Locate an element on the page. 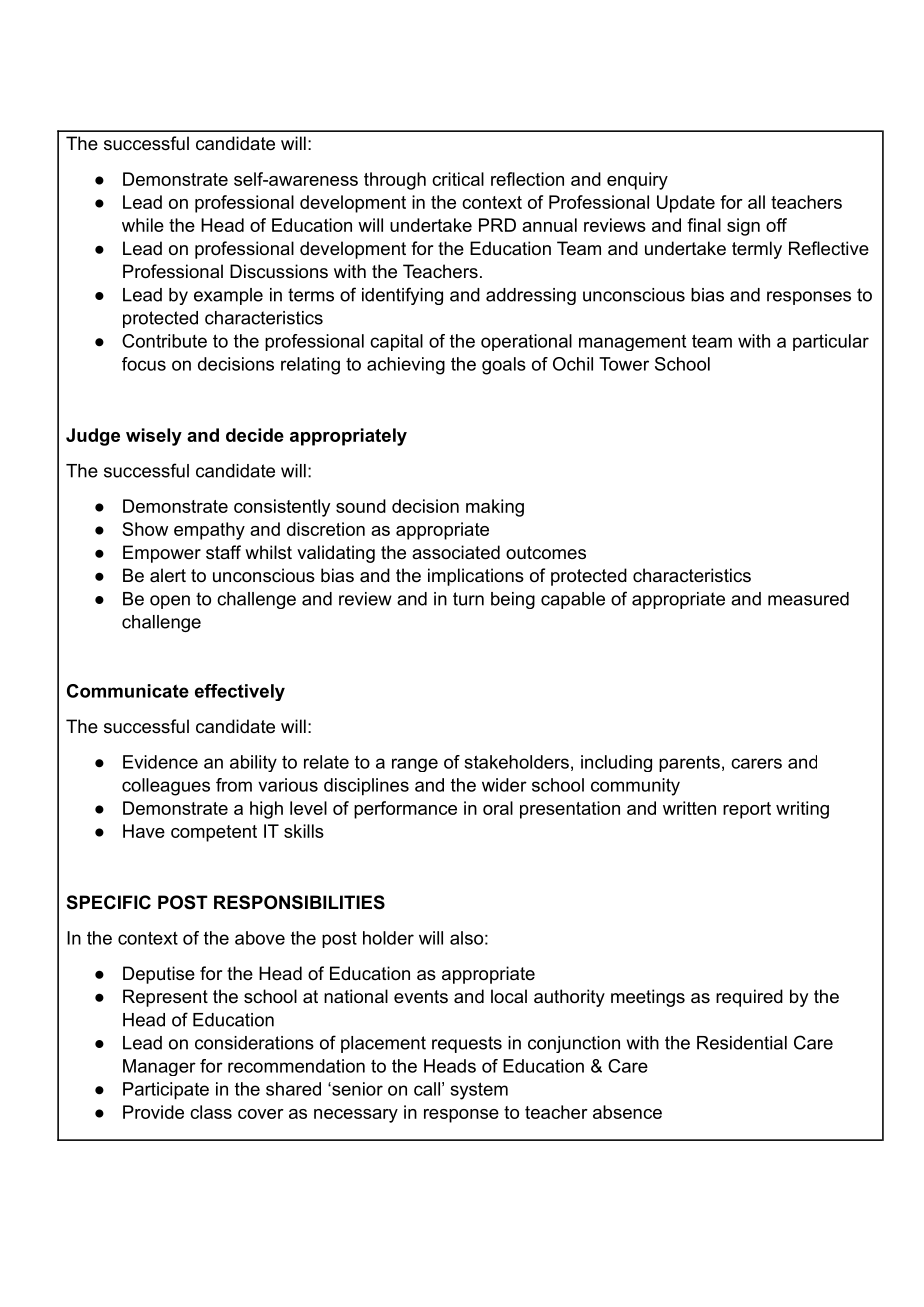 This document has height=1307, width=924. measured is located at coordinates (808, 599).
